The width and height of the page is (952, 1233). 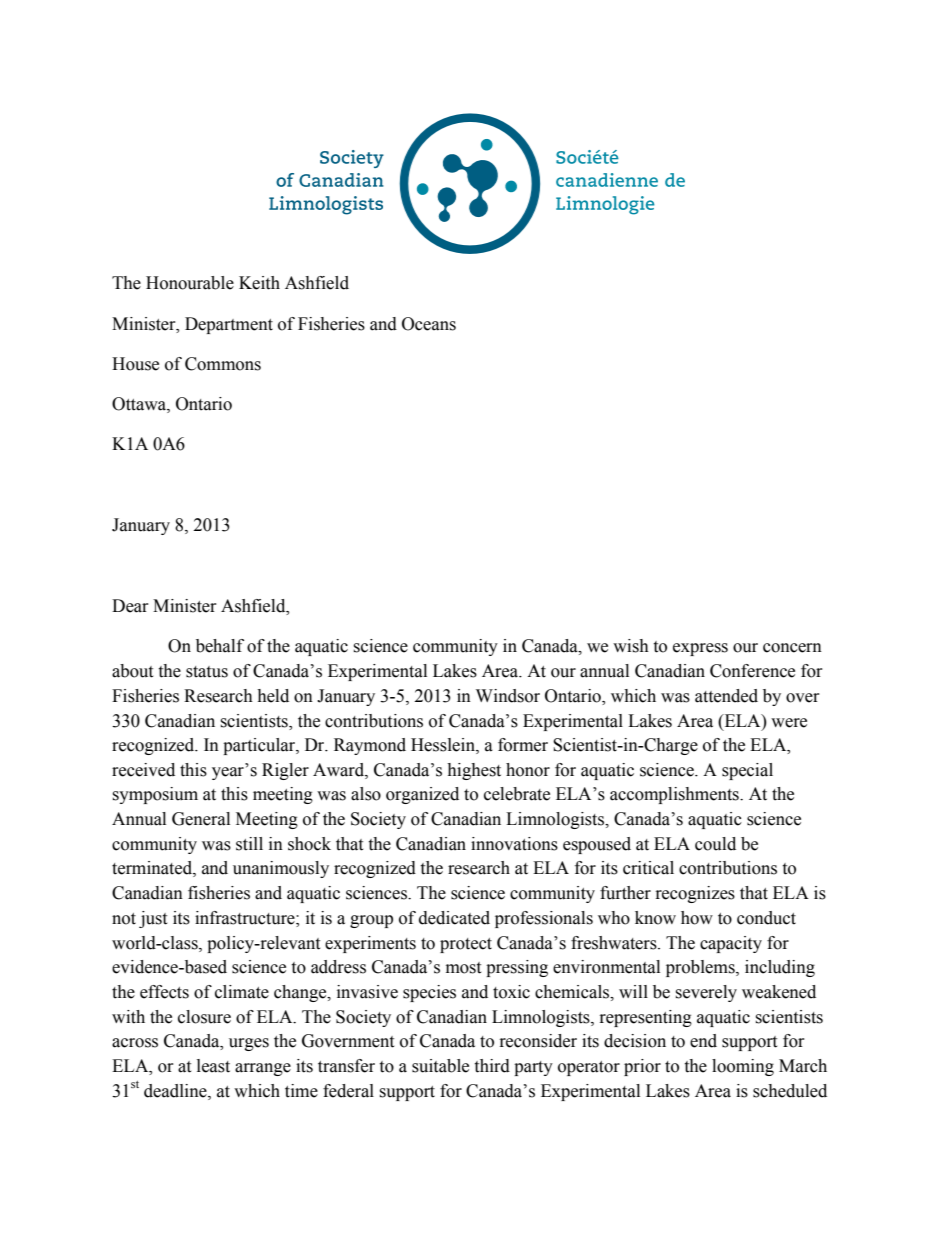 What do you see at coordinates (440, 1066) in the page?
I see `suitable` at bounding box center [440, 1066].
